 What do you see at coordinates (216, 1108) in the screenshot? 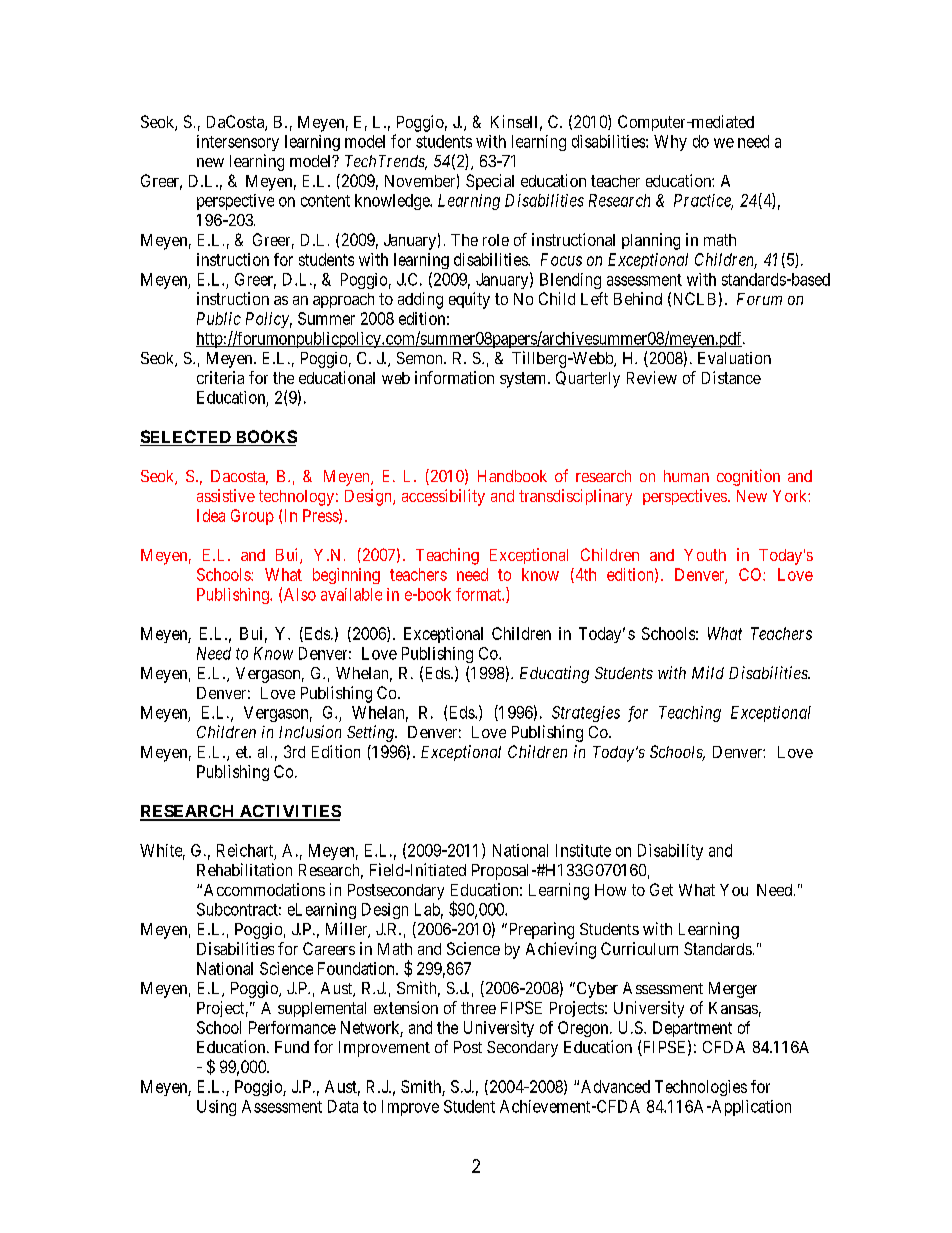
I see `Using` at bounding box center [216, 1108].
